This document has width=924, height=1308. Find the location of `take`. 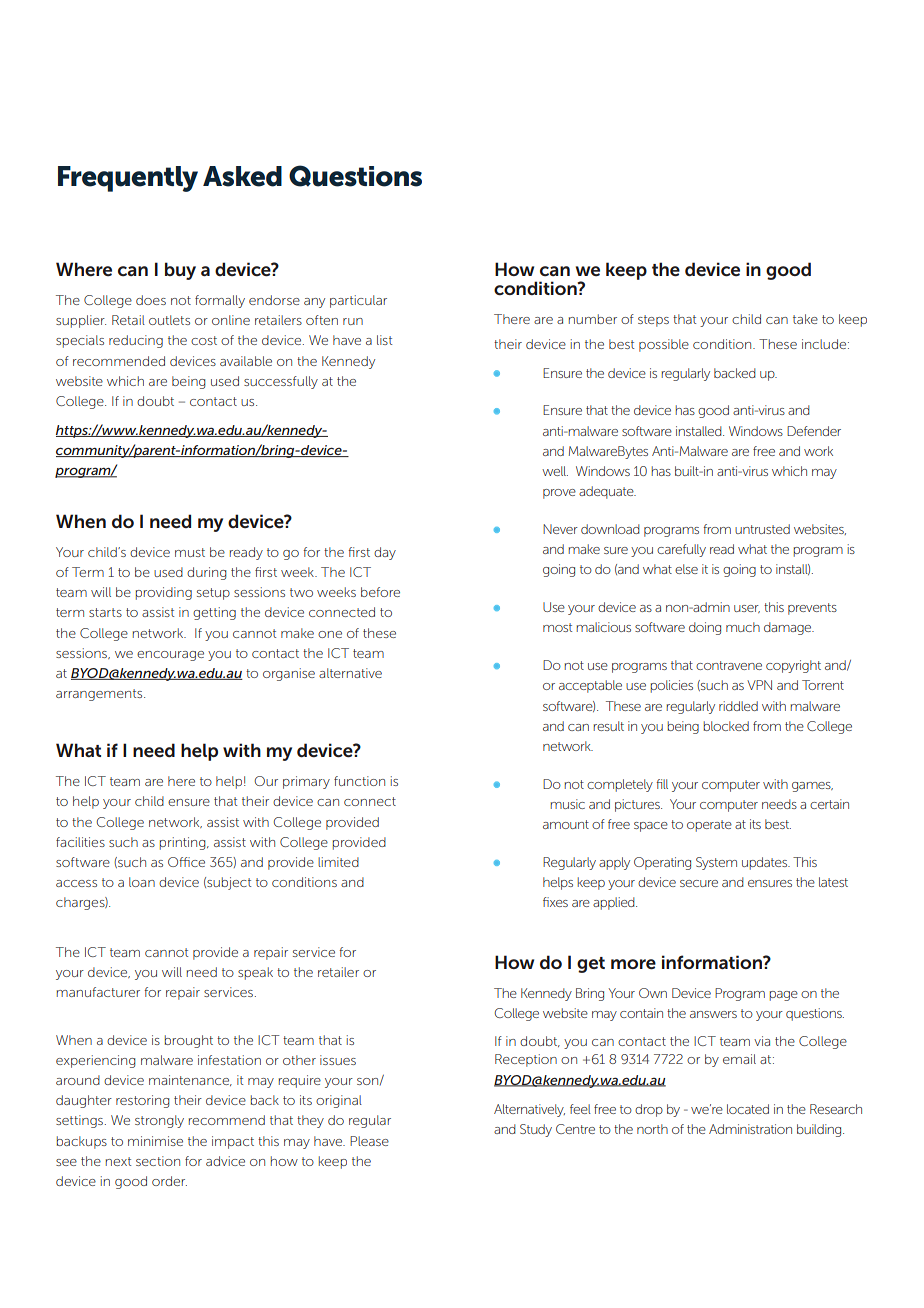

take is located at coordinates (805, 319).
